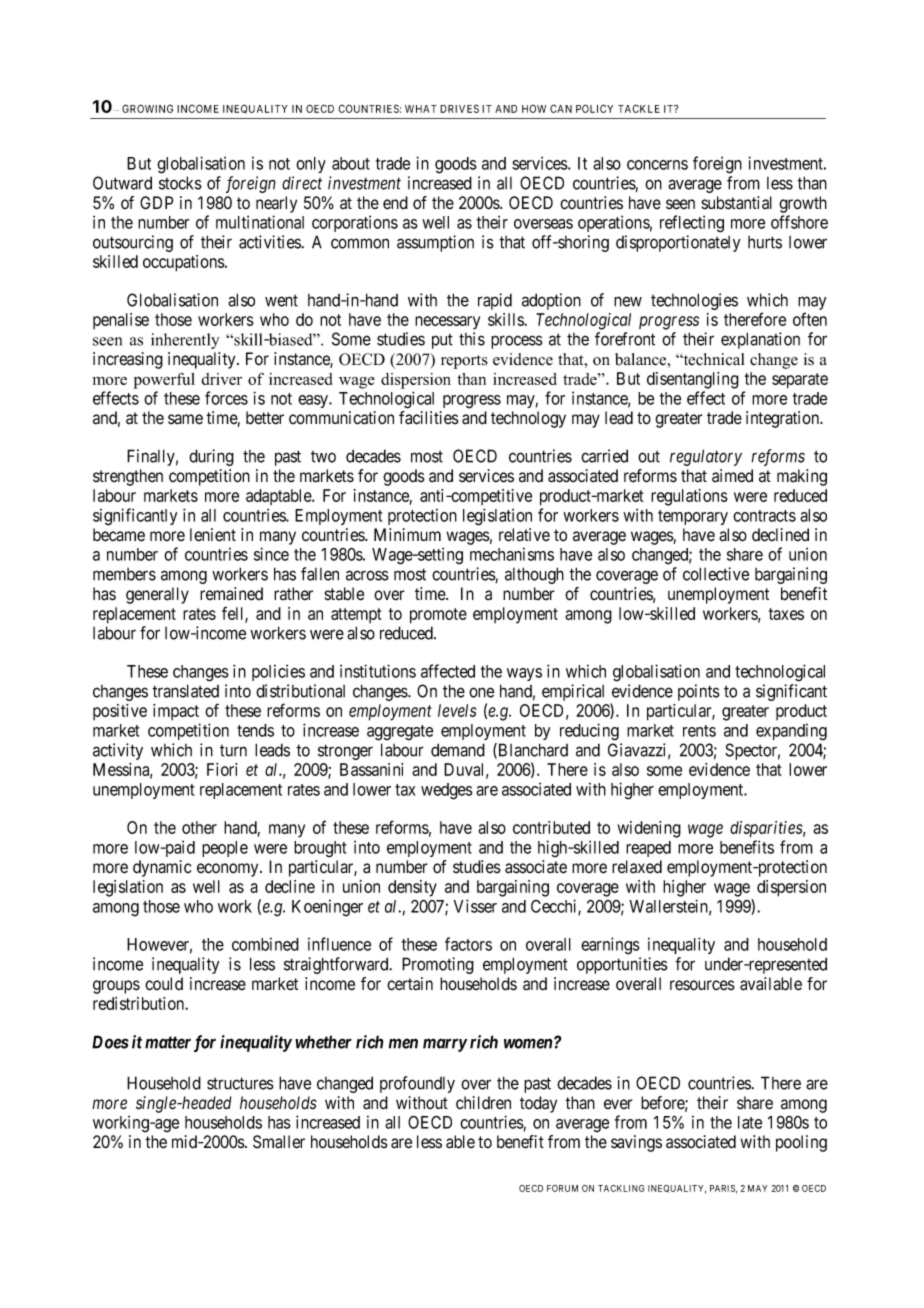 The width and height of the screenshot is (924, 1308). Describe the element at coordinates (649, 829) in the screenshot. I see `widening` at that location.
